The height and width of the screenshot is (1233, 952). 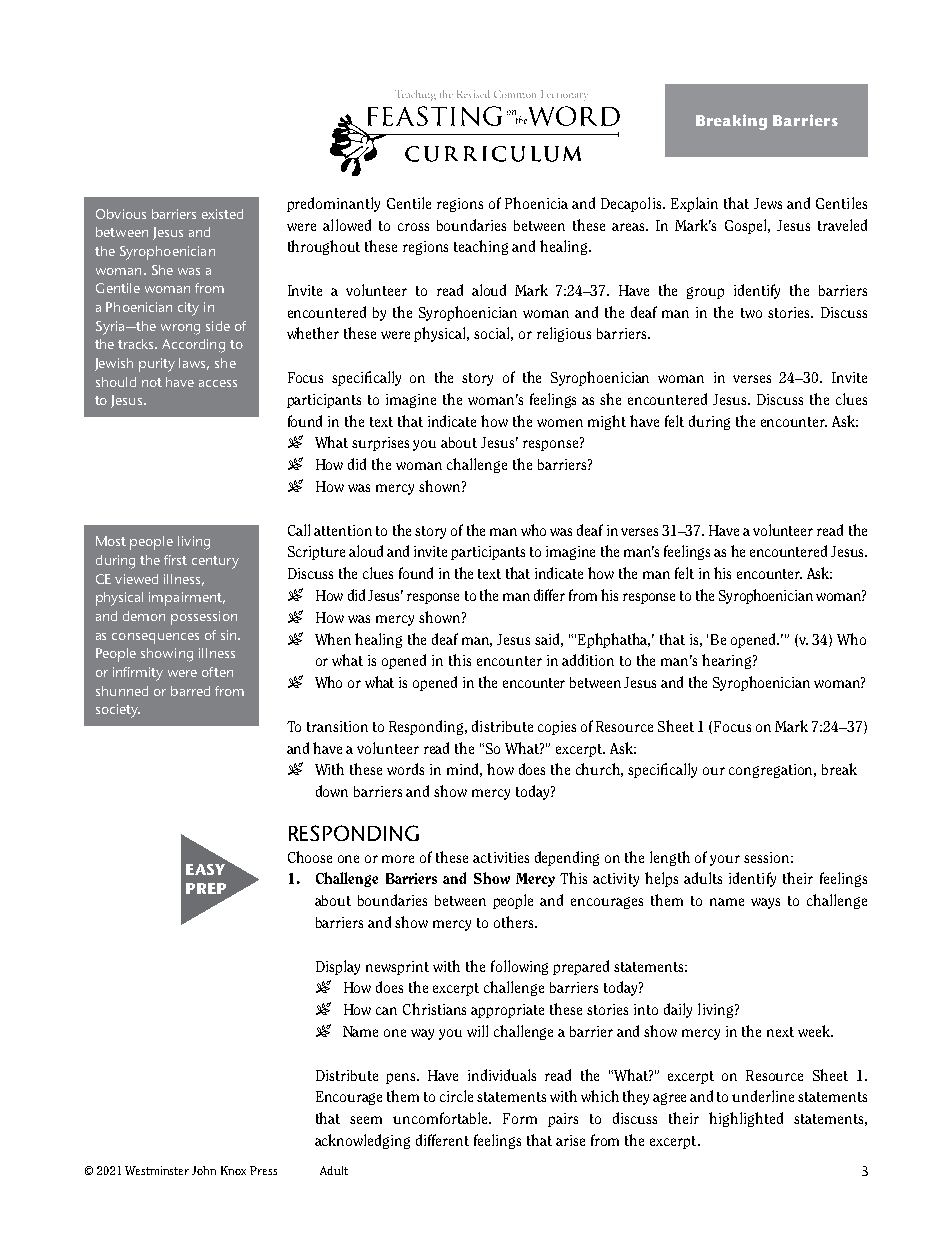 What do you see at coordinates (222, 214) in the screenshot?
I see `existed` at bounding box center [222, 214].
